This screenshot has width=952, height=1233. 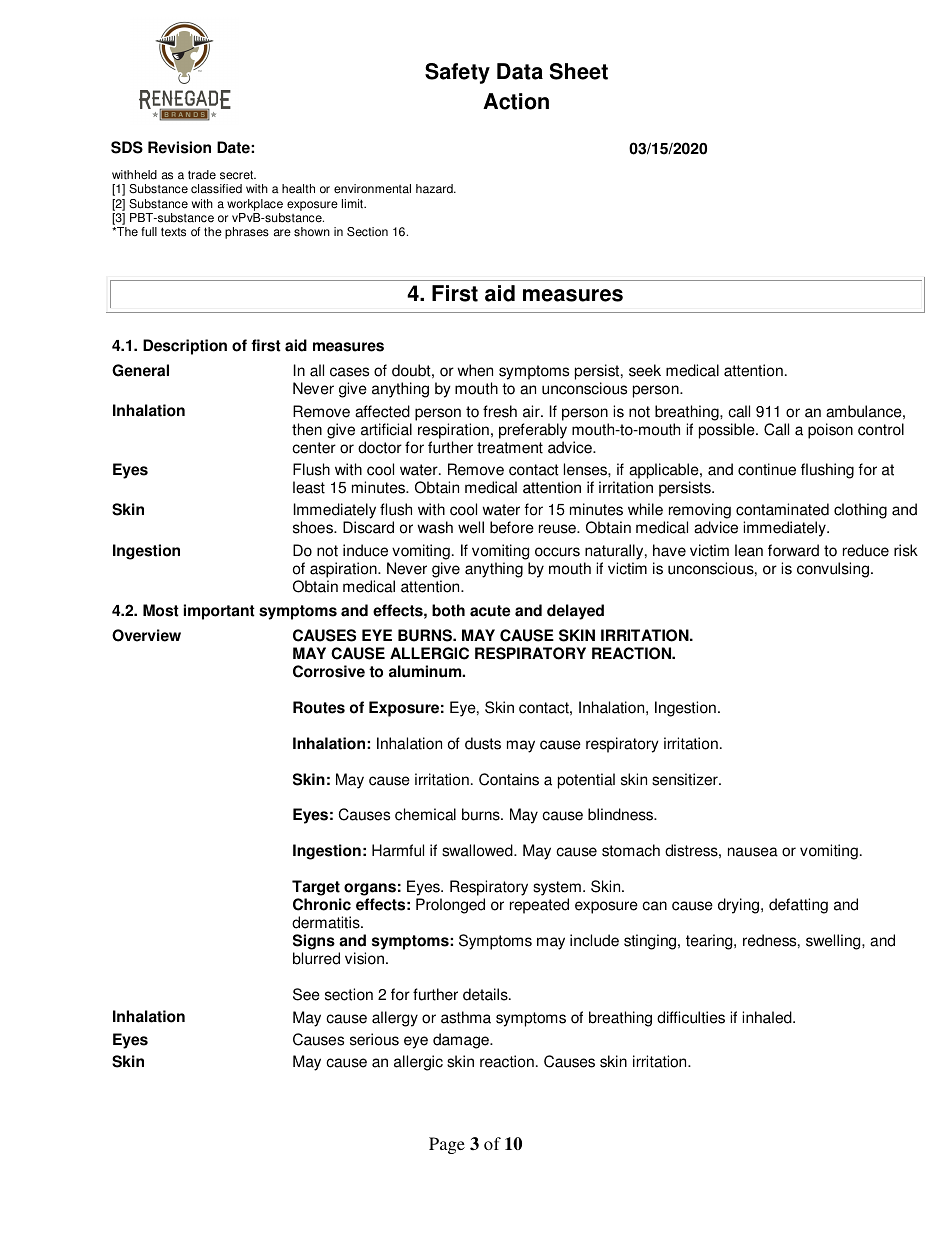 I want to click on Sheet, so click(x=579, y=71).
